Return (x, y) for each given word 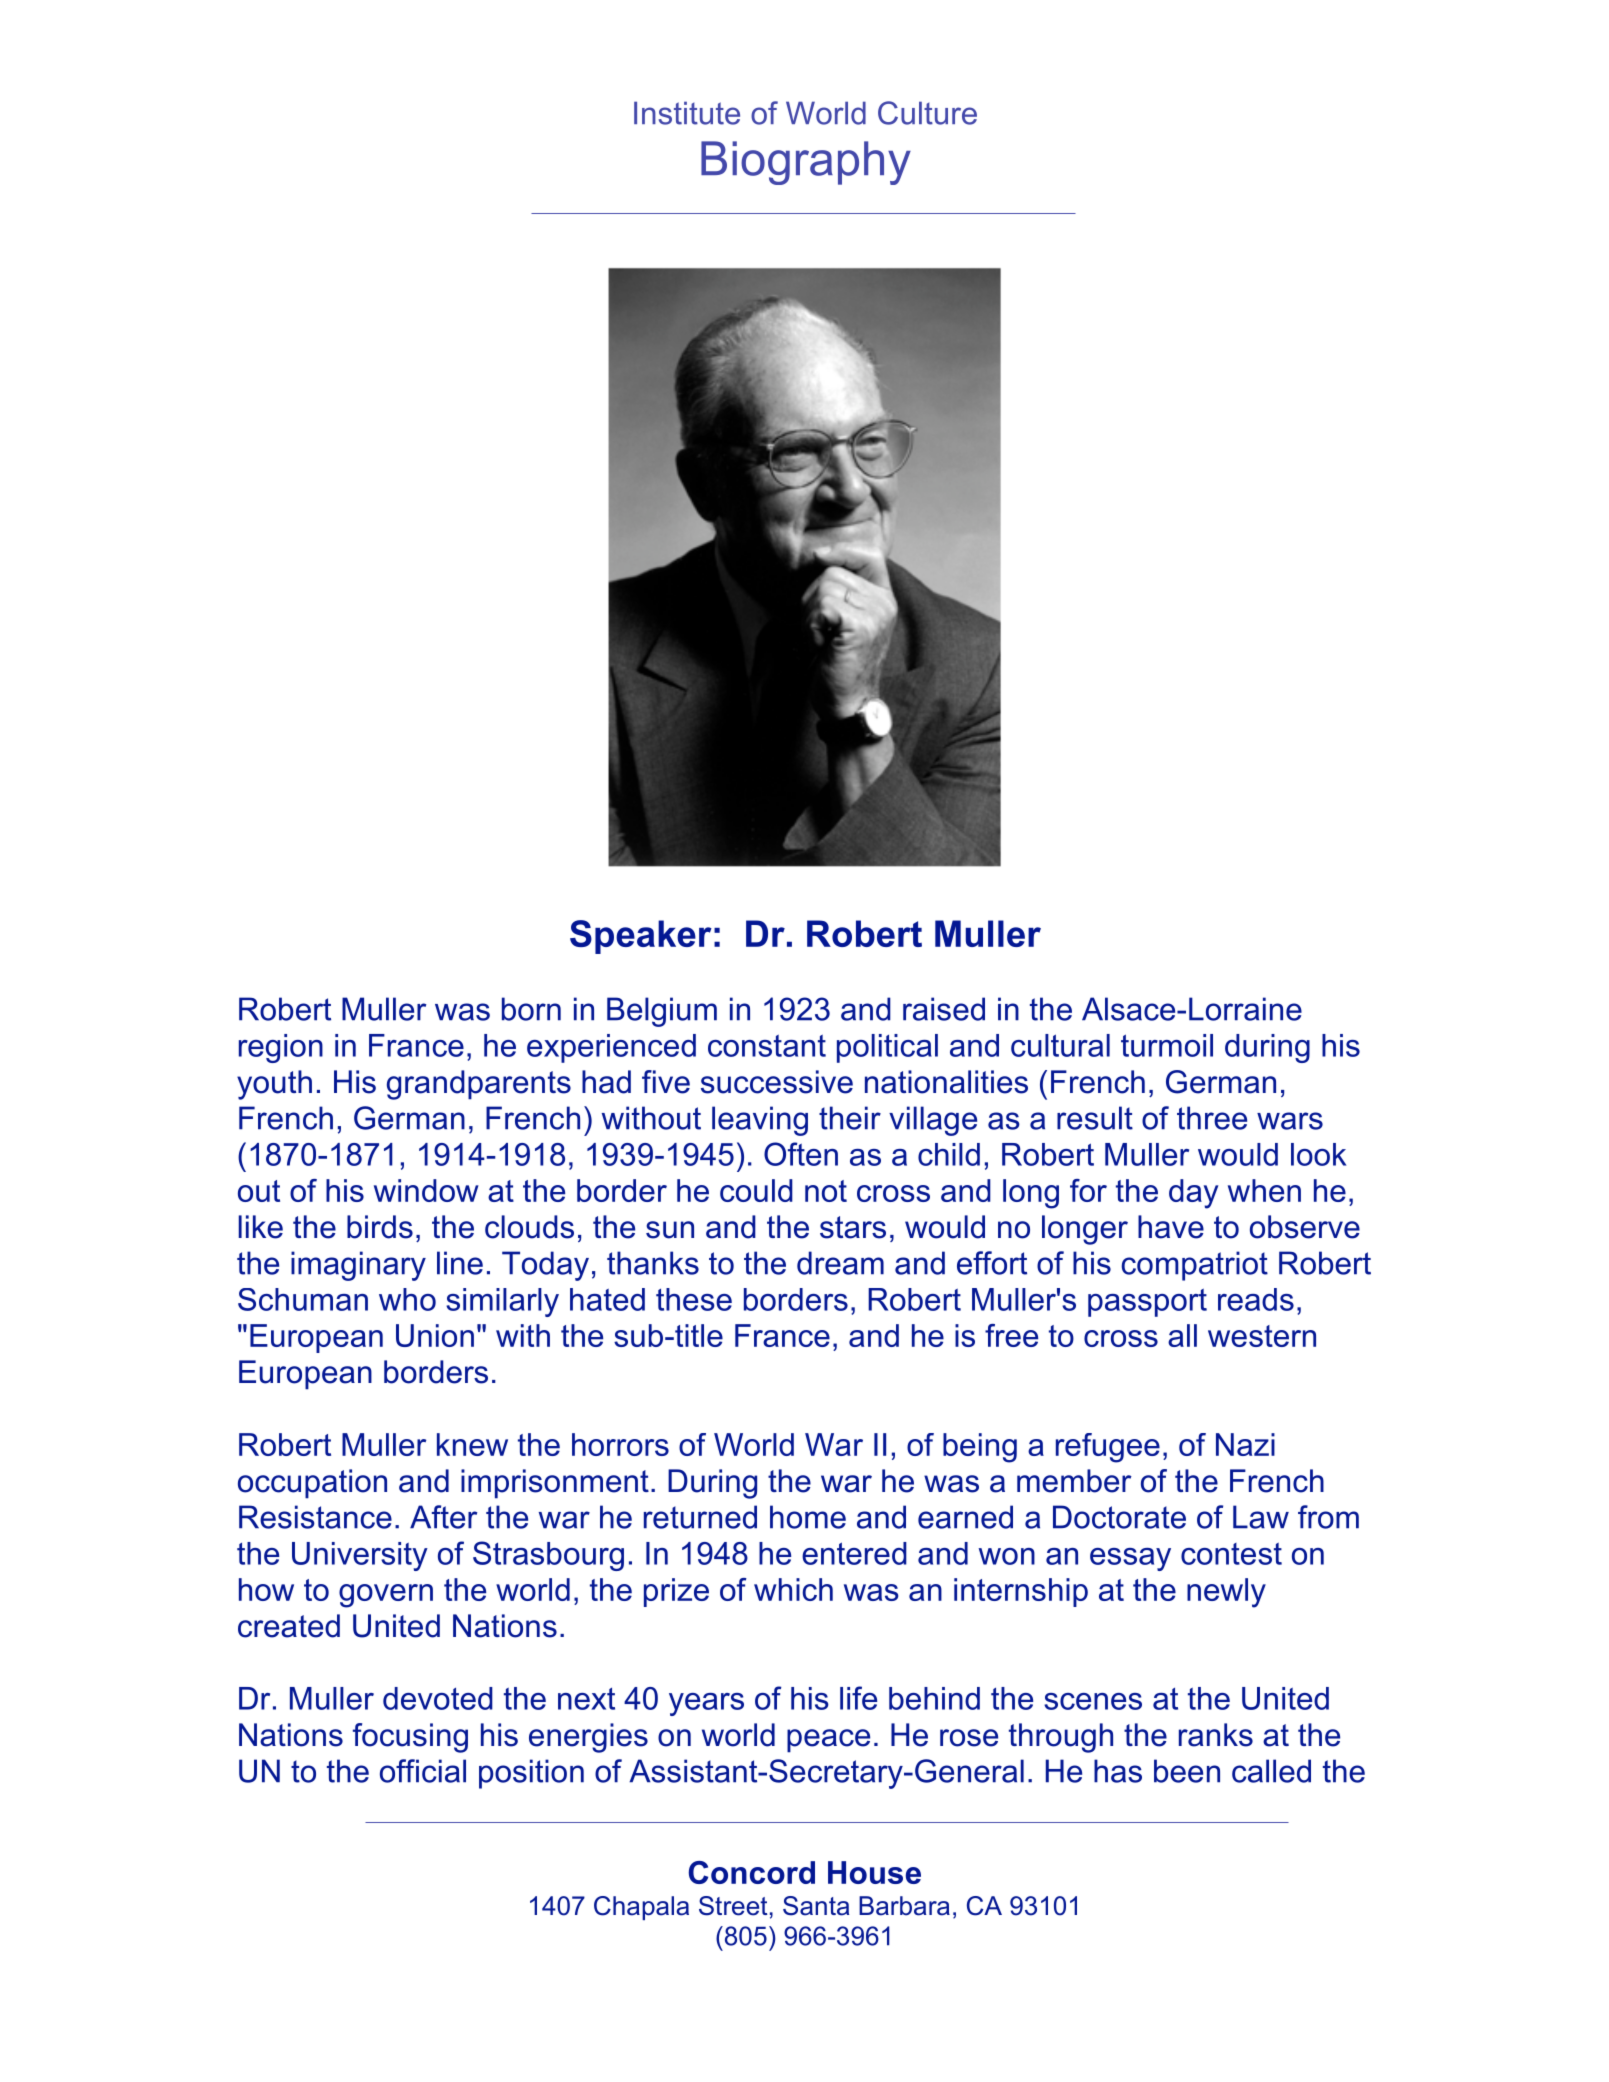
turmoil (1167, 1045)
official (423, 1771)
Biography (806, 163)
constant (767, 1046)
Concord (752, 1872)
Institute (687, 113)
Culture (927, 113)
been (1187, 1771)
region (281, 1048)
